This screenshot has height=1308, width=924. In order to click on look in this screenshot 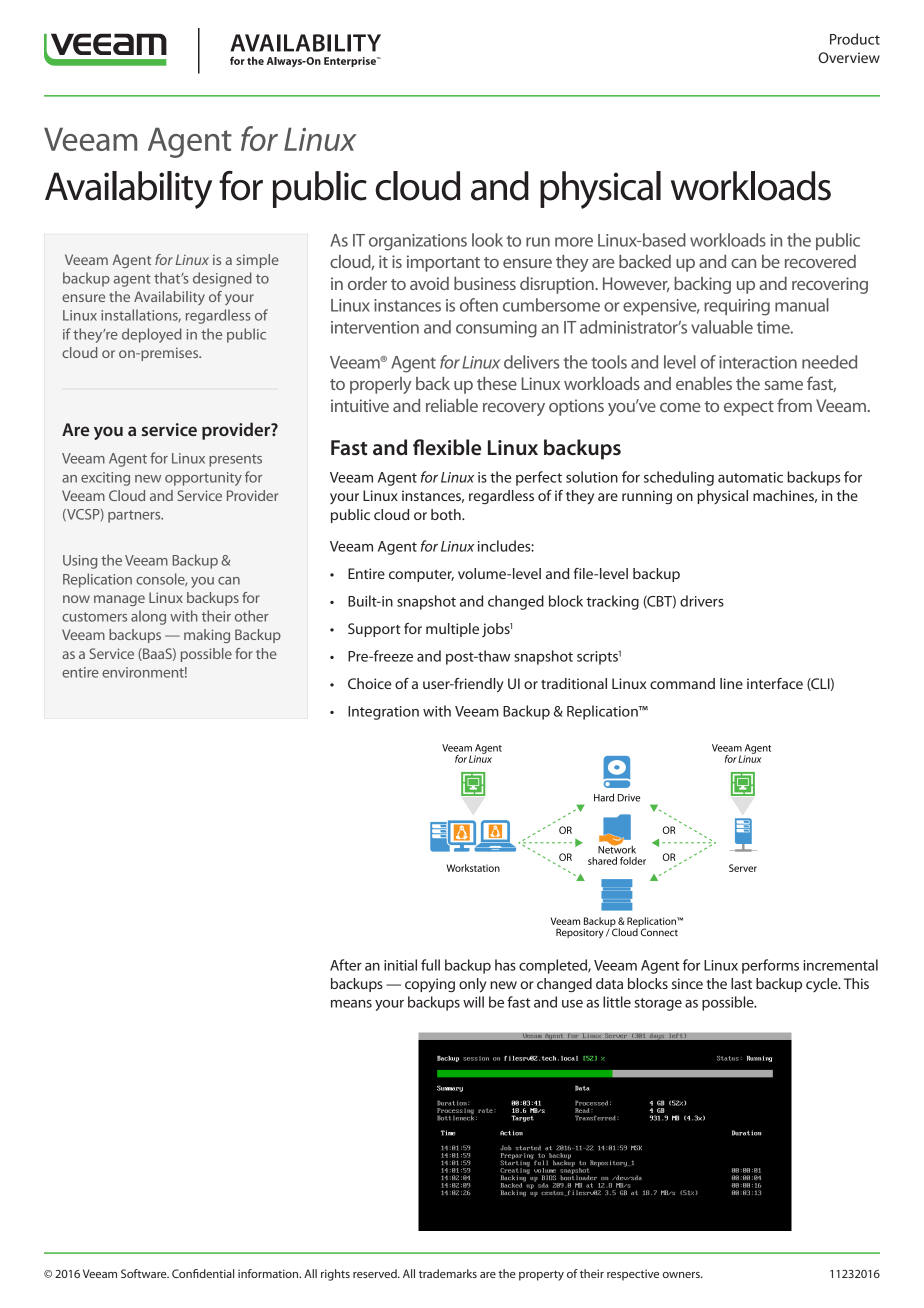, I will do `click(487, 240)`.
